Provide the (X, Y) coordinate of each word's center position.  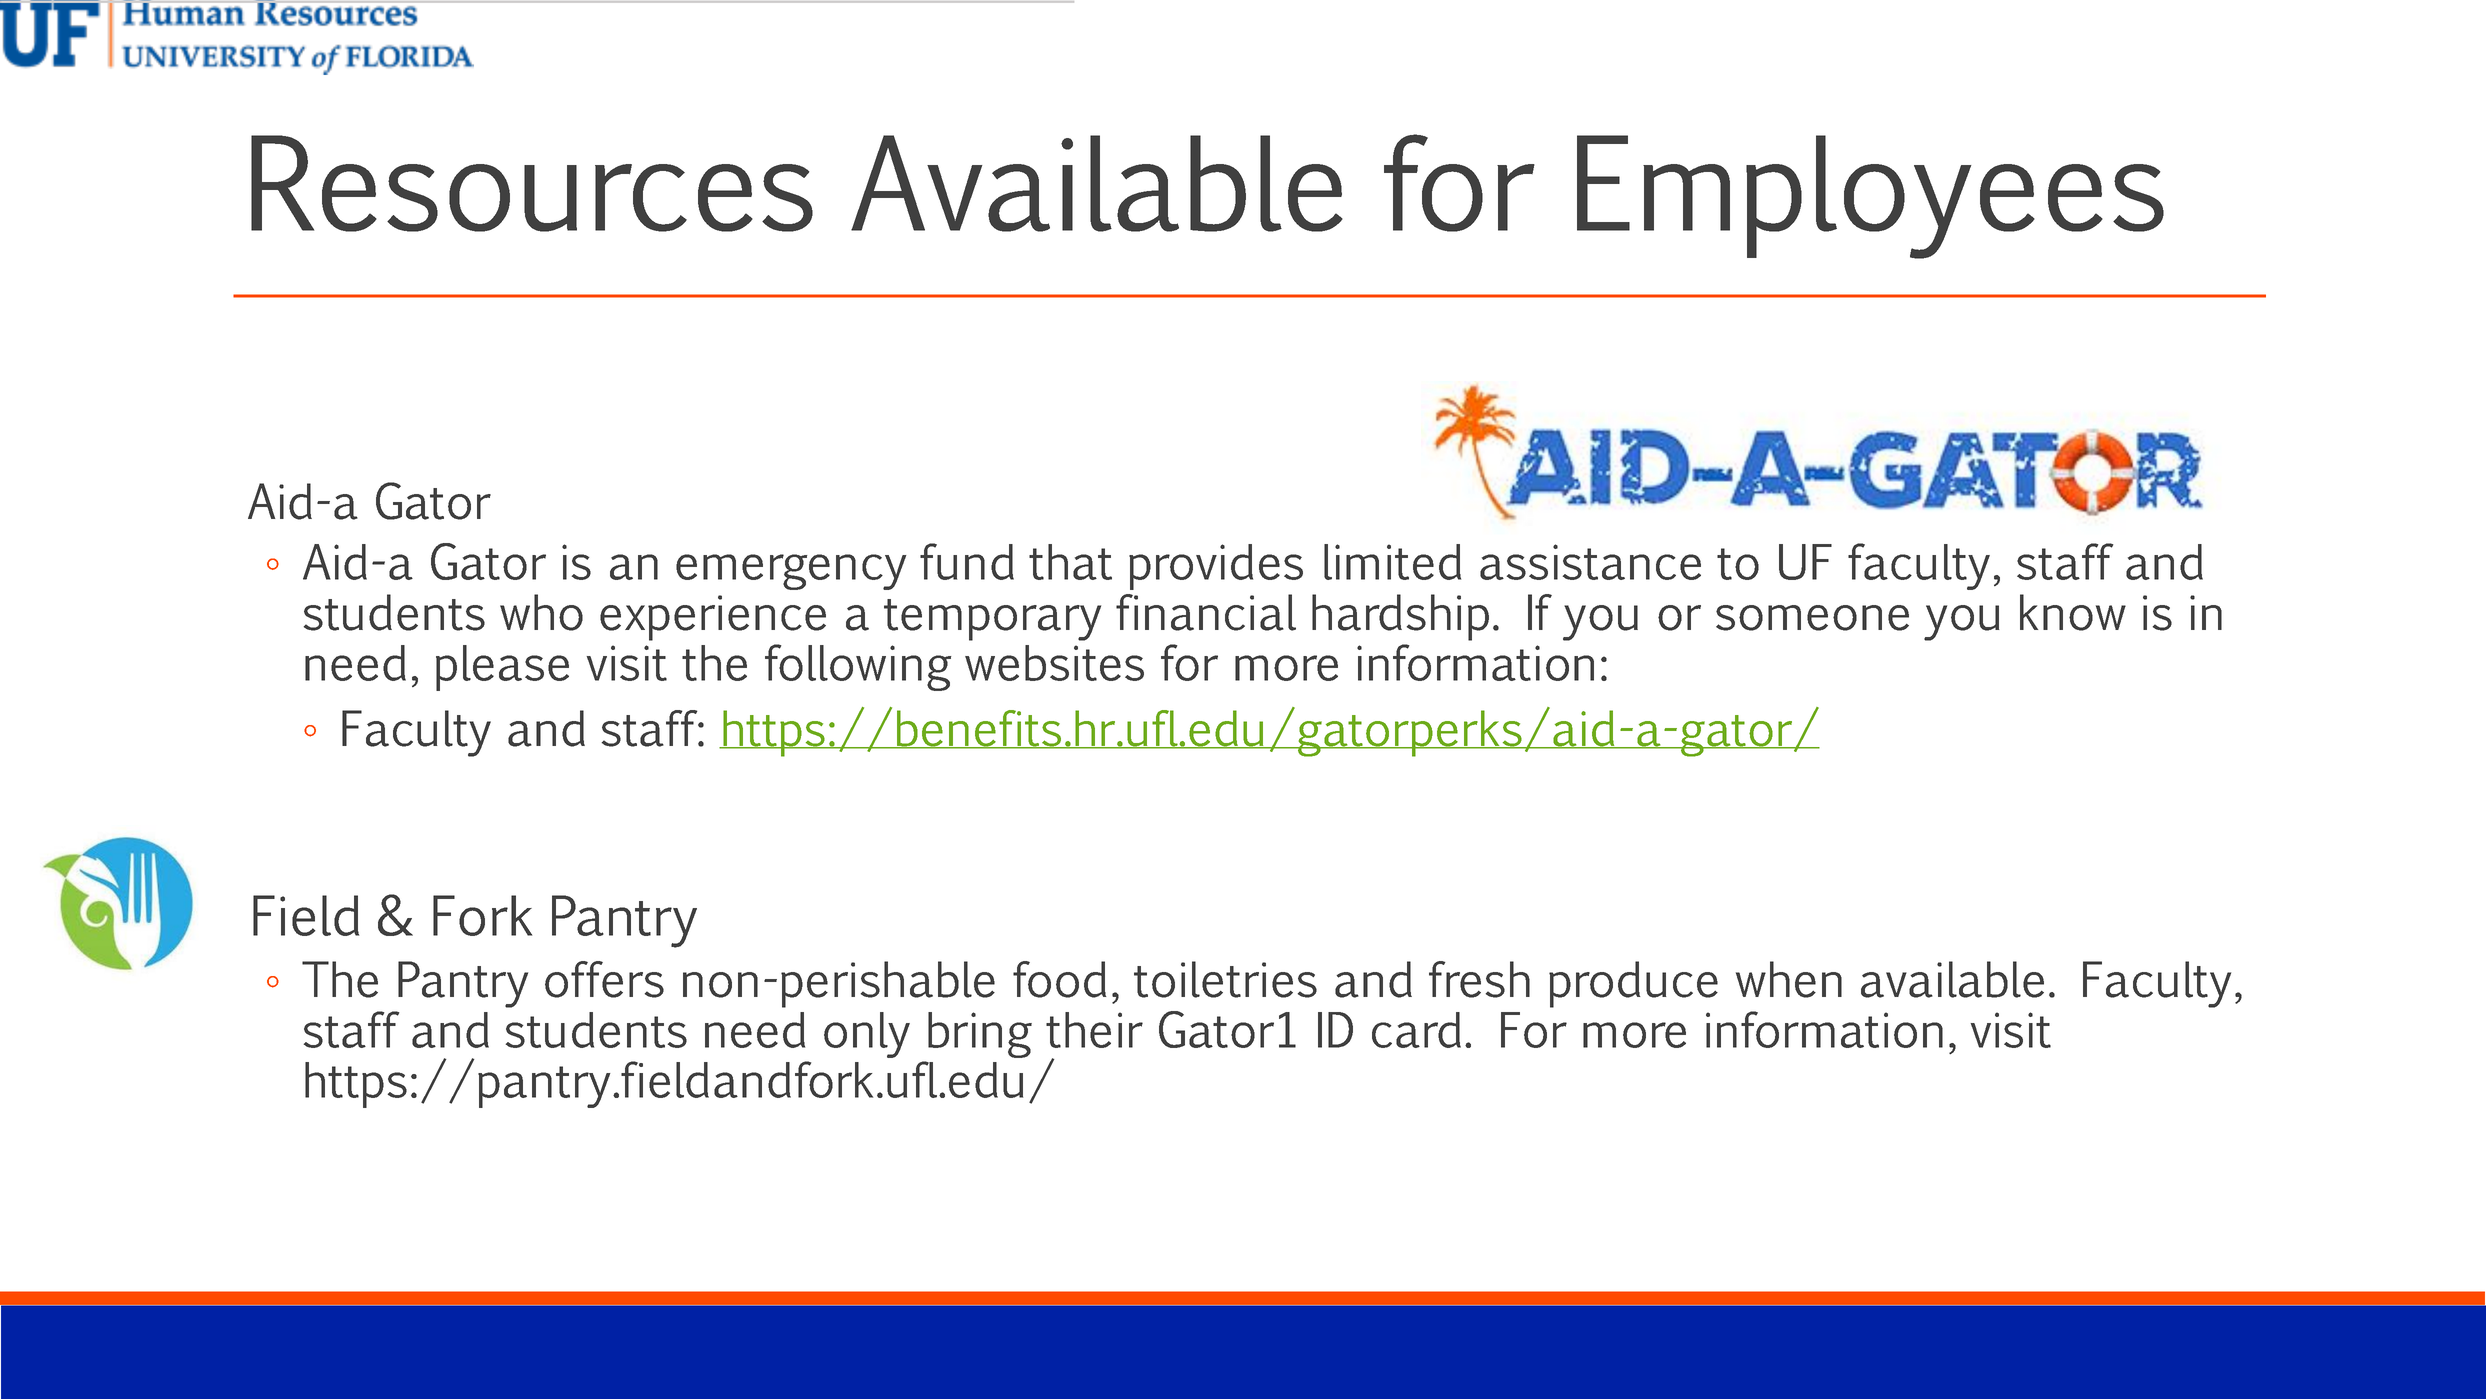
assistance (1590, 562)
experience (713, 618)
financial (1206, 612)
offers (604, 979)
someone (1812, 618)
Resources (532, 183)
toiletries (1225, 979)
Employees (1870, 197)
